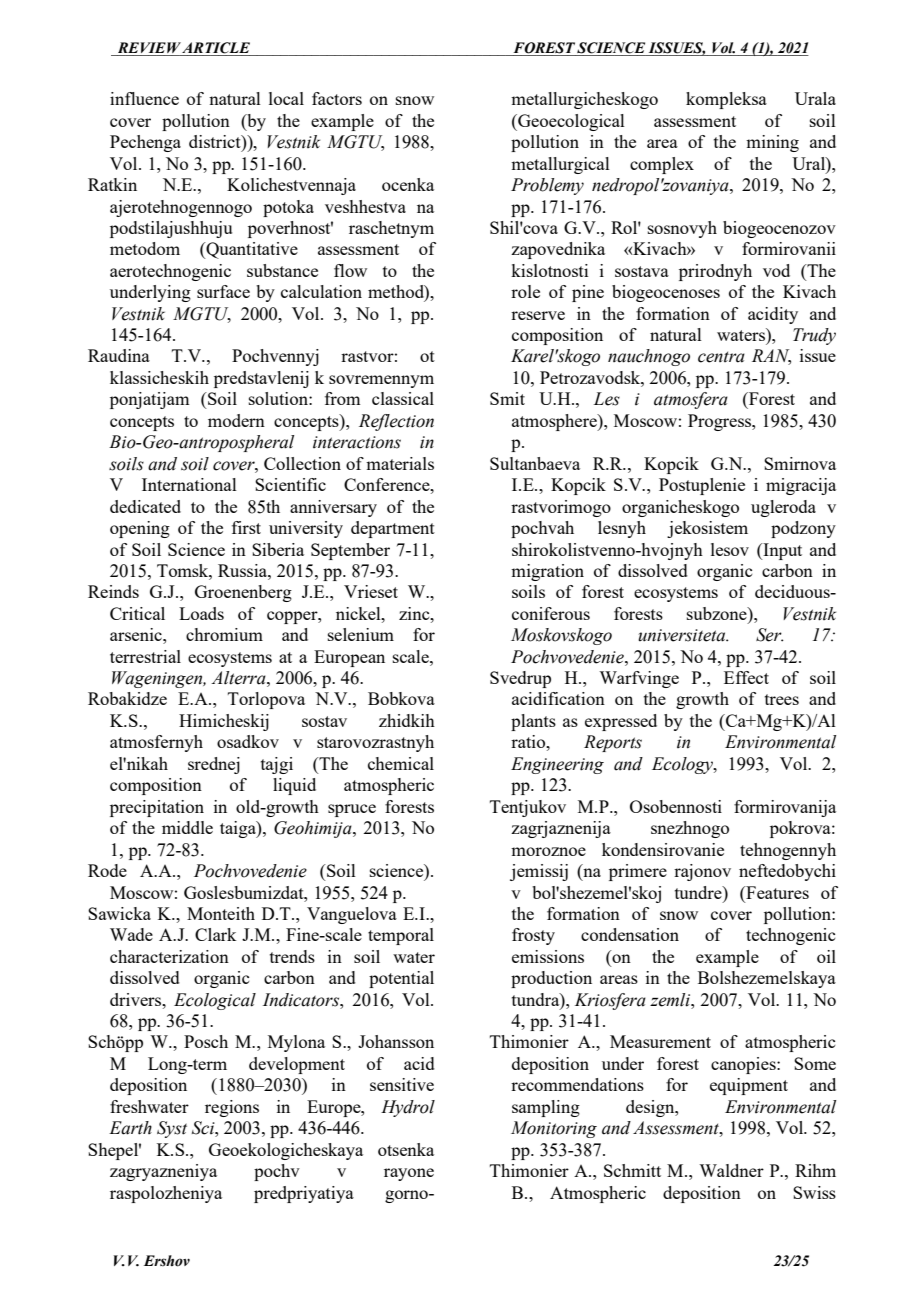 This image has width=924, height=1308. What do you see at coordinates (216, 48) in the image?
I see `ARTICLE` at bounding box center [216, 48].
